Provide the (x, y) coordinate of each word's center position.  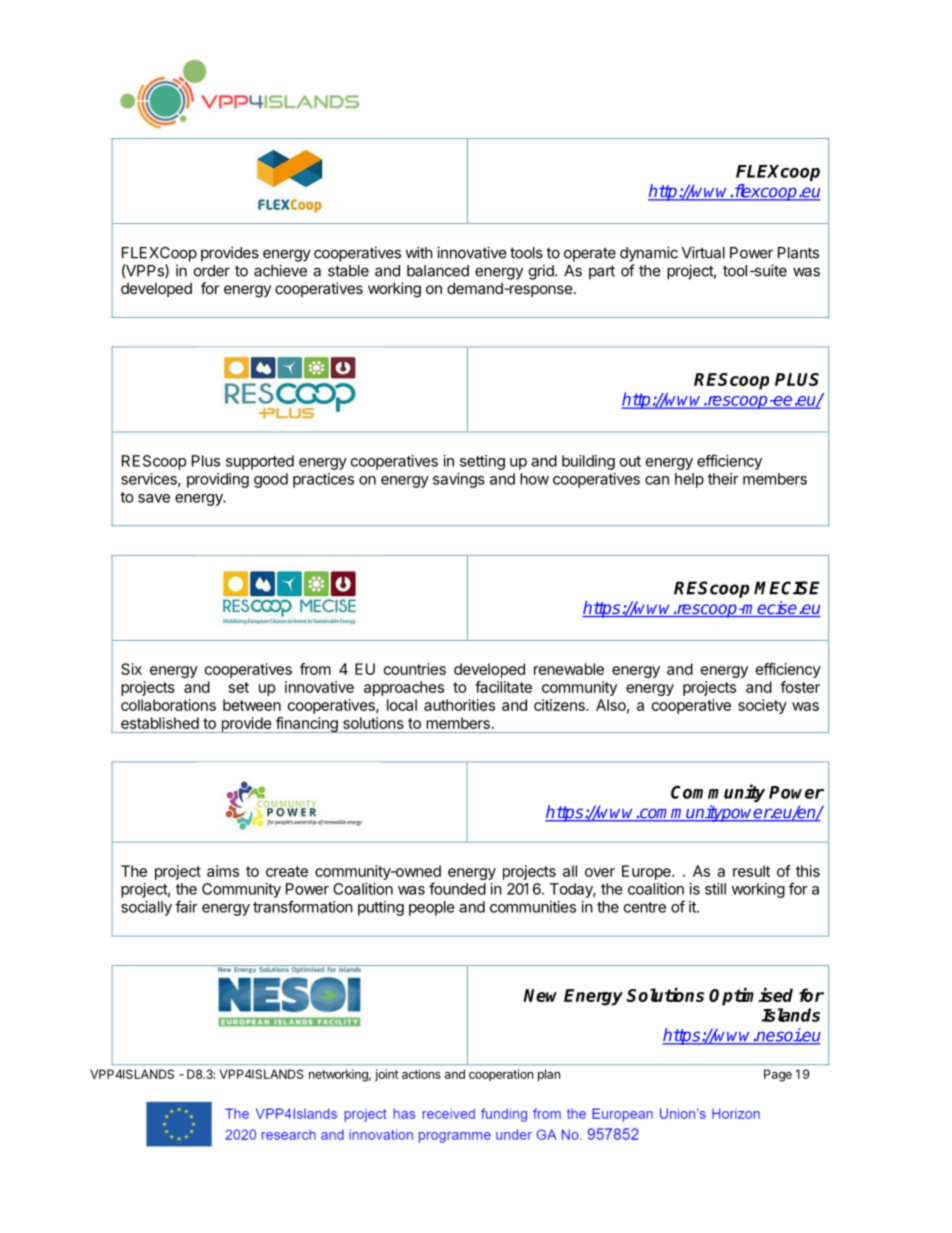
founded (457, 888)
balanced (438, 271)
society (762, 706)
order (212, 271)
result (751, 871)
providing (218, 480)
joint (386, 1075)
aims (223, 871)
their (723, 479)
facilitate (503, 687)
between (252, 705)
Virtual (703, 252)
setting (482, 462)
